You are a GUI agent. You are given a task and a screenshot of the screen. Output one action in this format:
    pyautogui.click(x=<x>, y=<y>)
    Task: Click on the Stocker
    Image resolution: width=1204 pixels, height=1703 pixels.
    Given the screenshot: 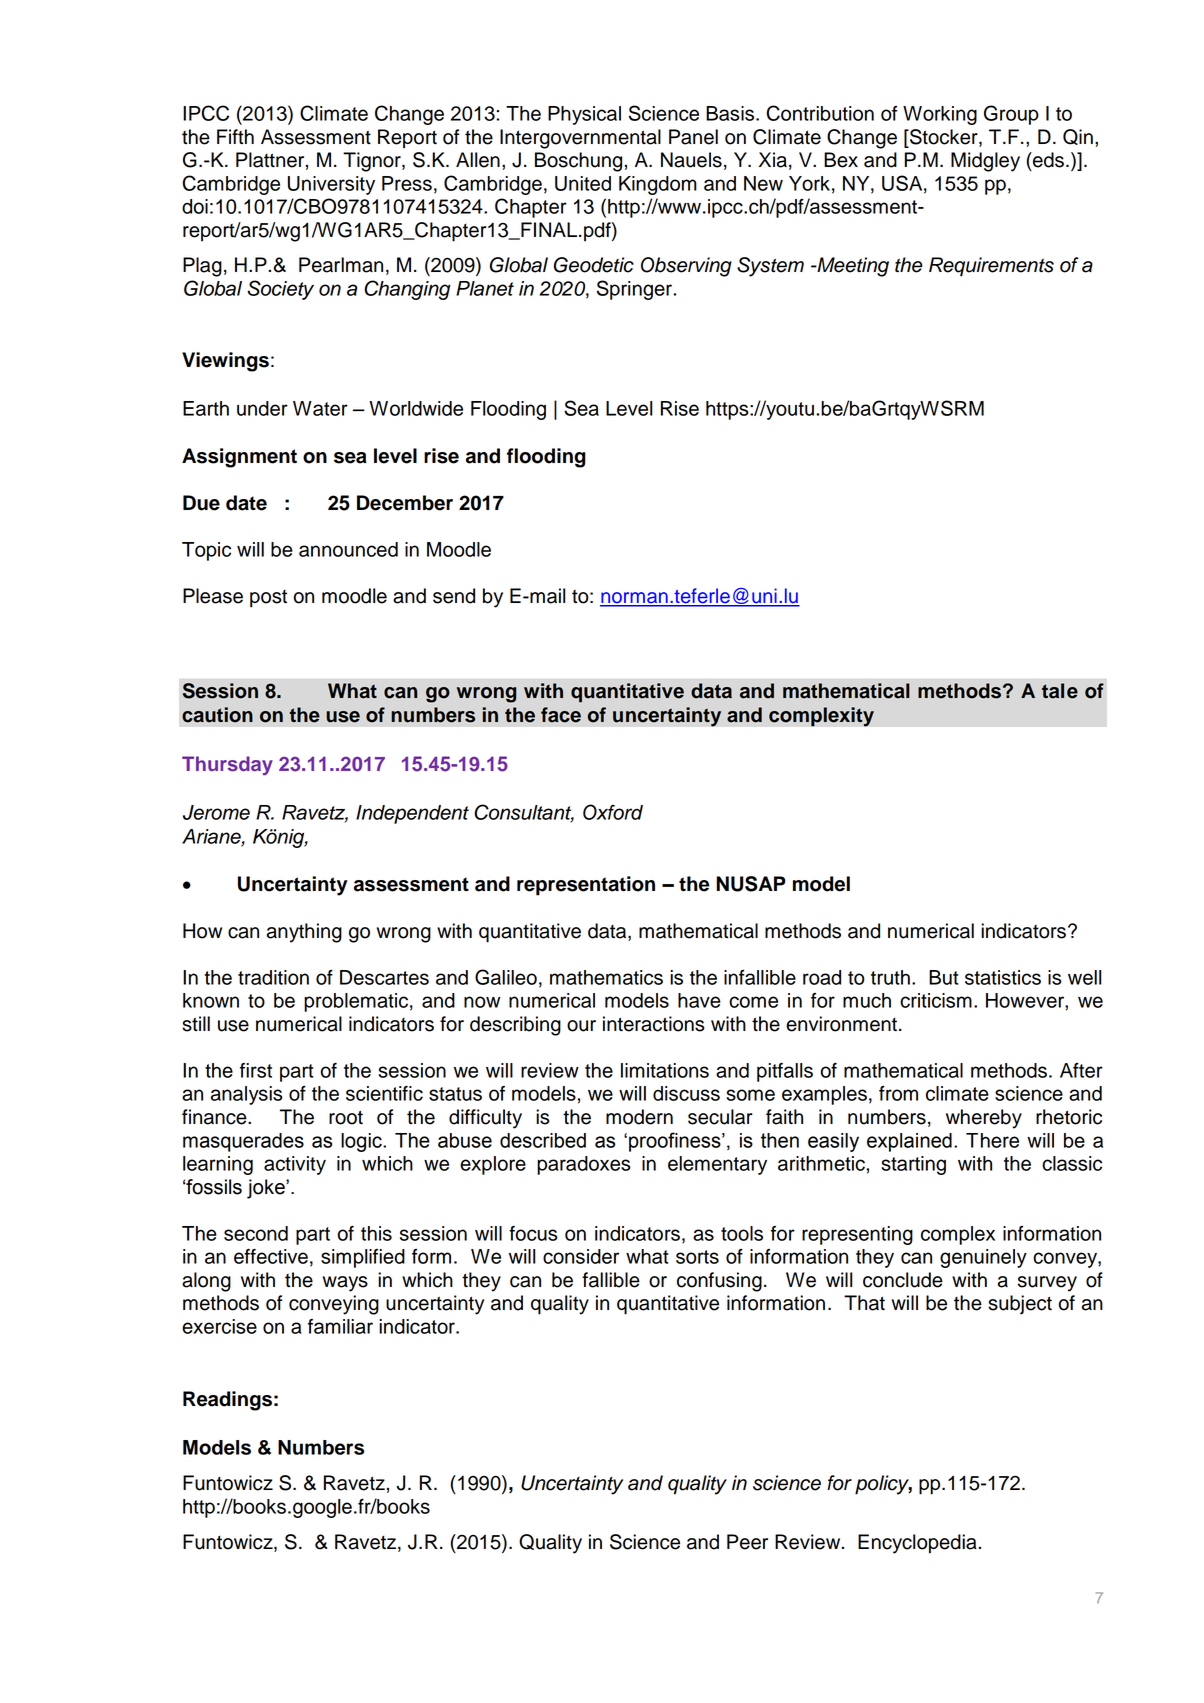 What is the action you would take?
    pyautogui.click(x=944, y=138)
